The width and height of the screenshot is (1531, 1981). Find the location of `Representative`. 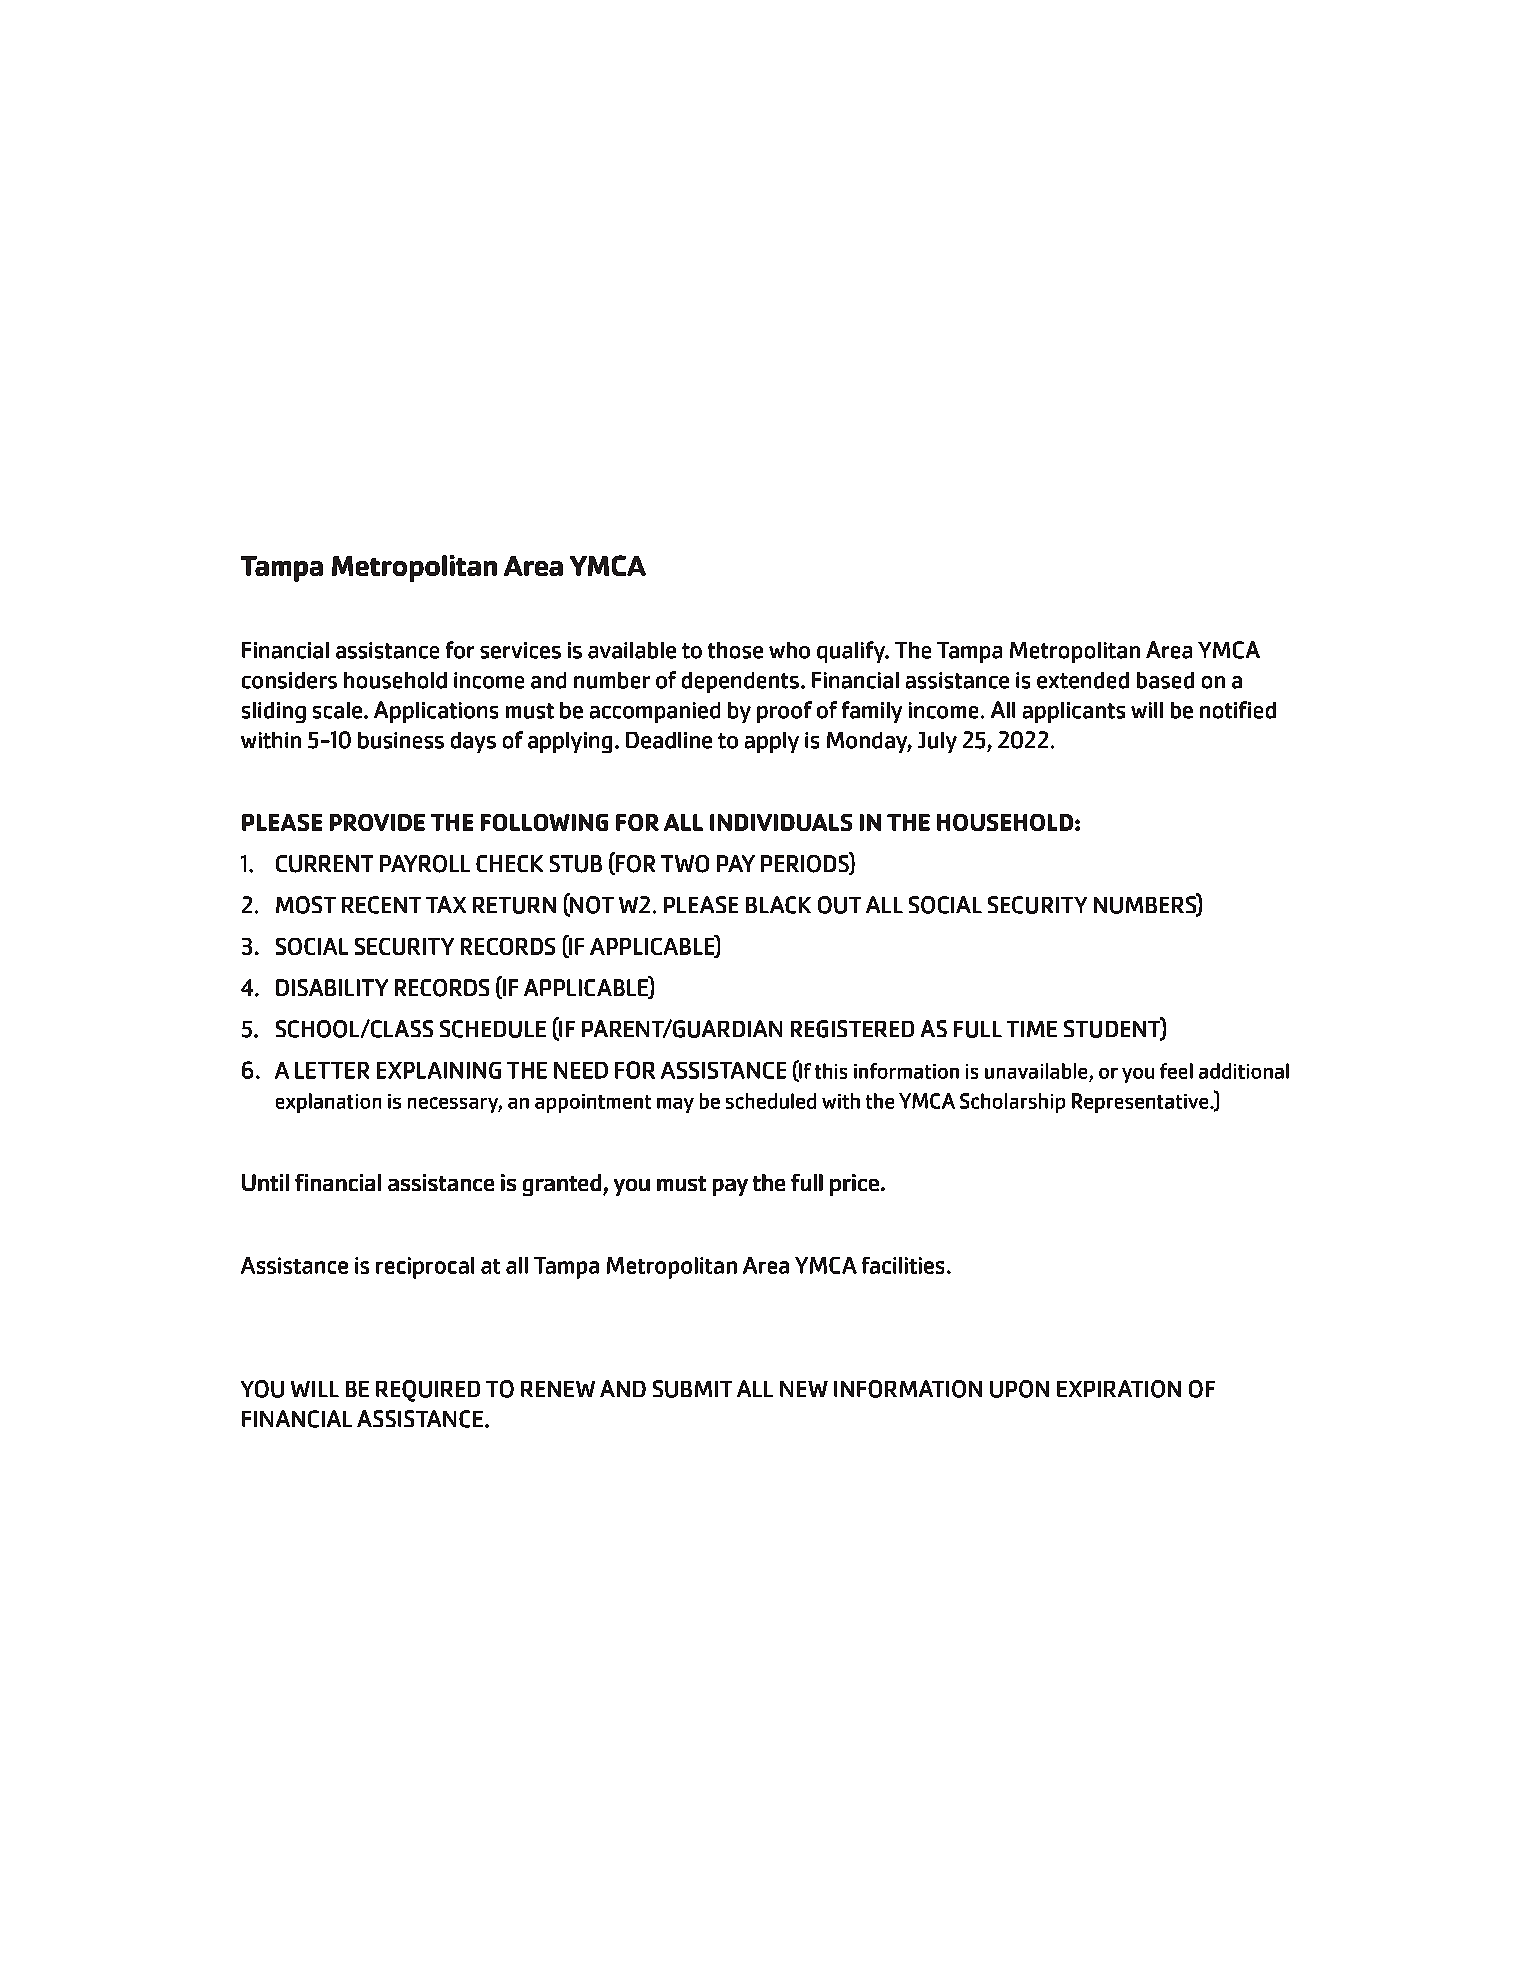

Representative is located at coordinates (1141, 1103).
